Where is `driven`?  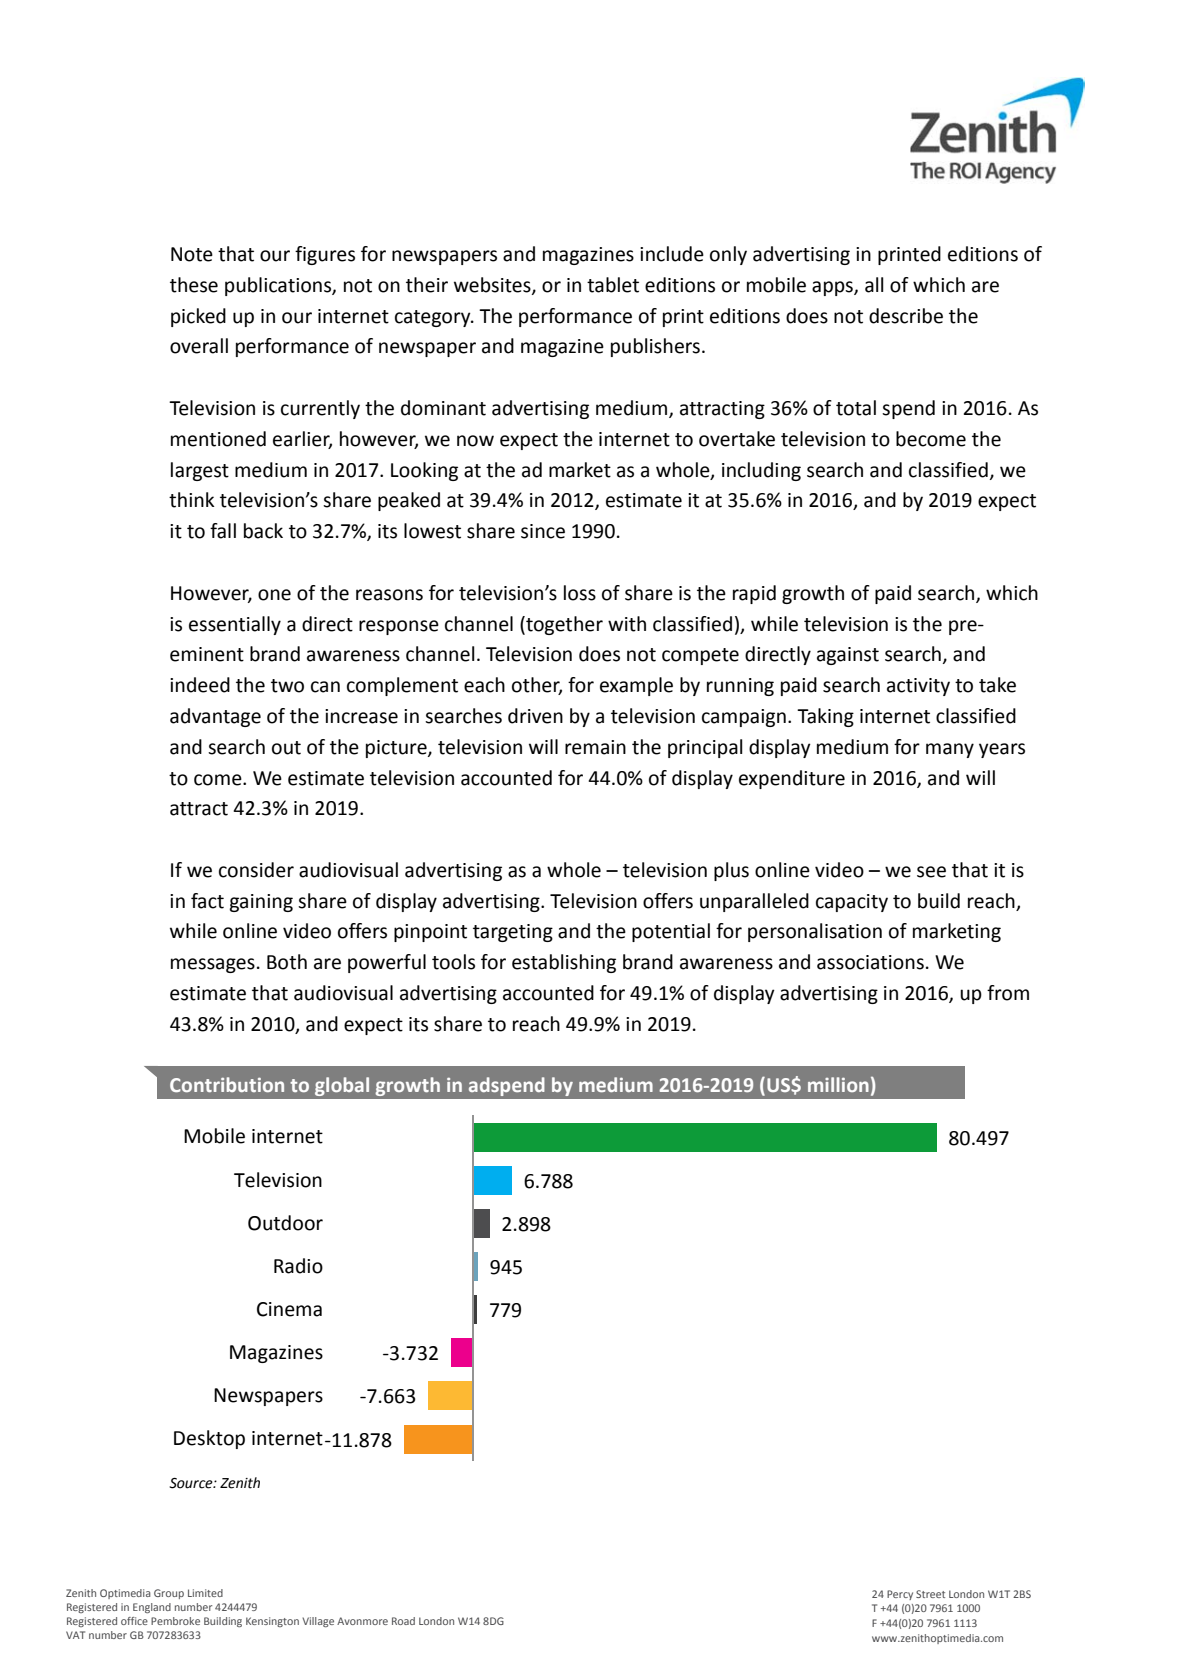 driven is located at coordinates (535, 716).
